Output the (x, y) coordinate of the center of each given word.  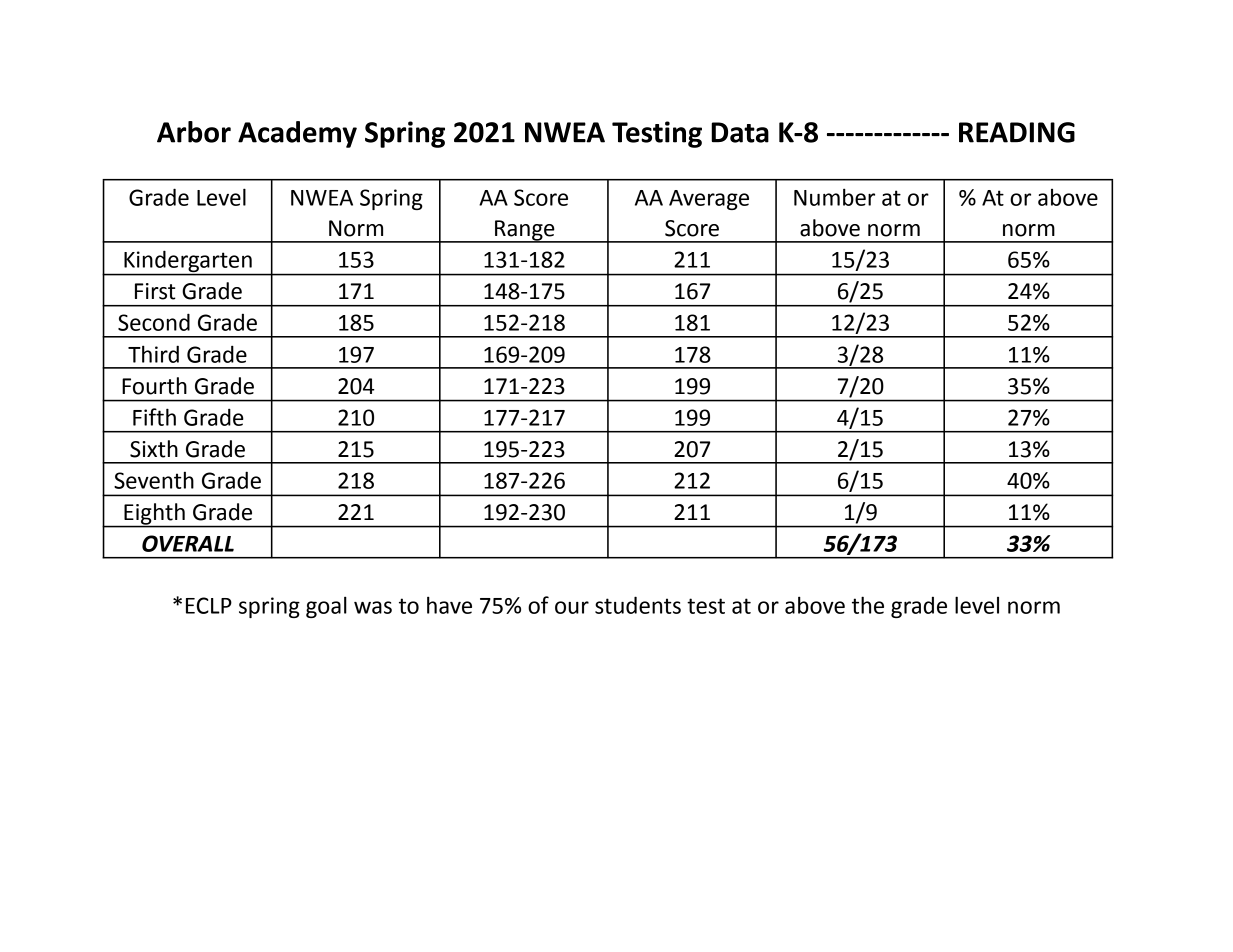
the (868, 605)
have (449, 605)
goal (326, 607)
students (638, 605)
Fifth (154, 417)
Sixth (154, 449)
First (155, 291)
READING (1017, 132)
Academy (297, 134)
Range (525, 231)
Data (740, 132)
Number (834, 197)
